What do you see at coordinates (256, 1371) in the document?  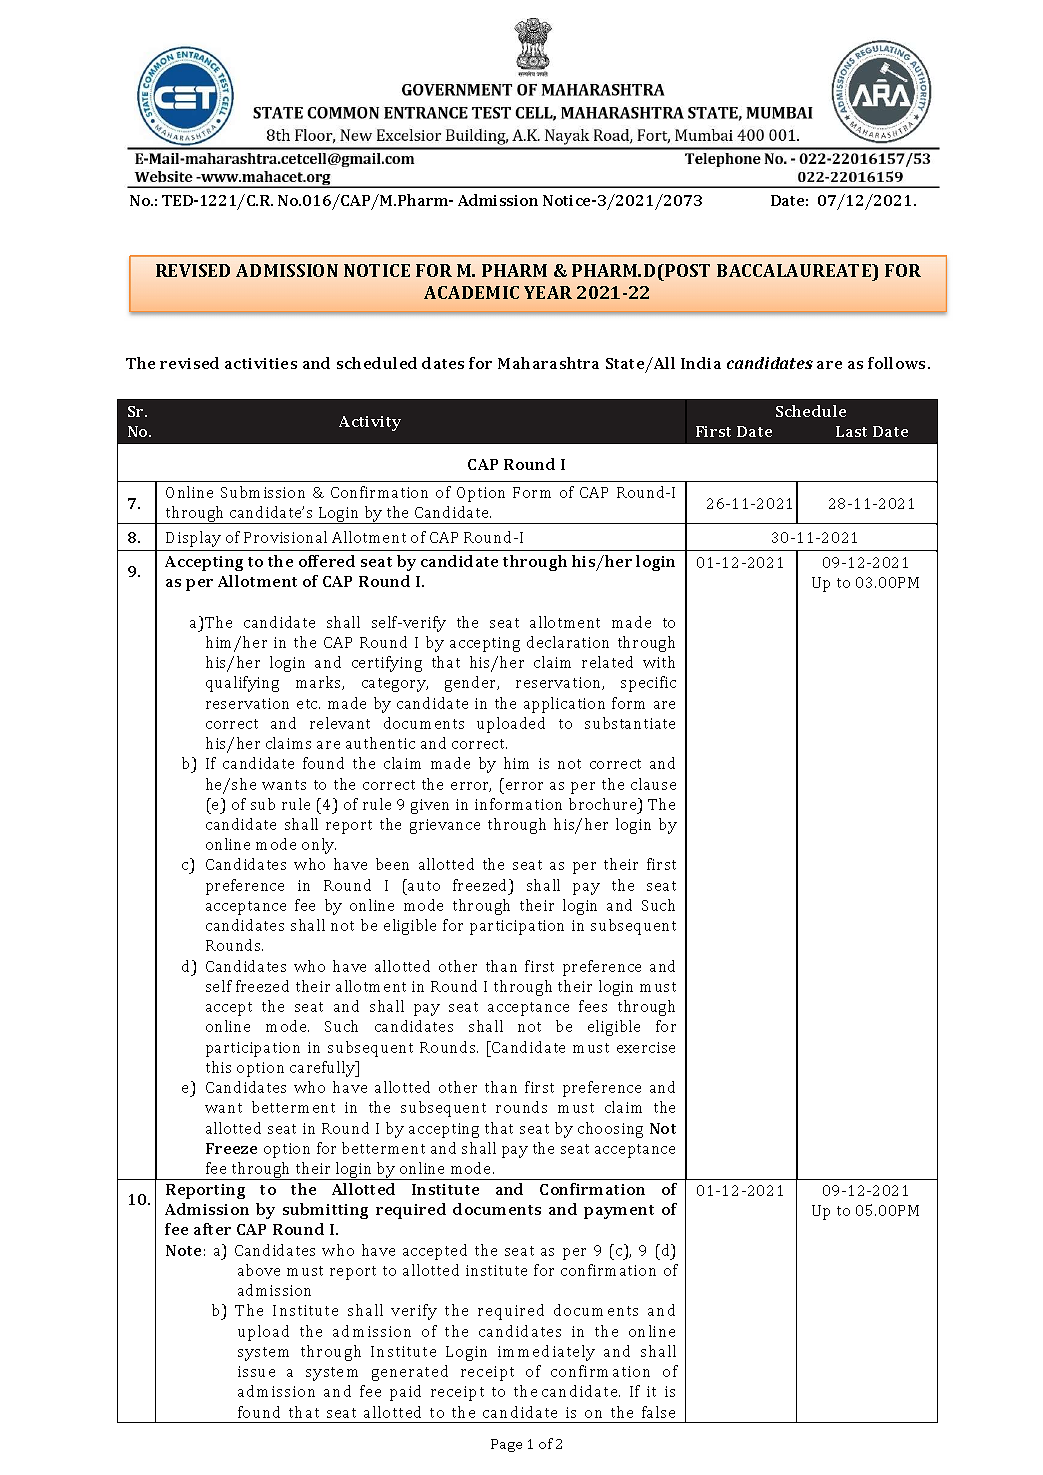 I see `issue` at bounding box center [256, 1371].
